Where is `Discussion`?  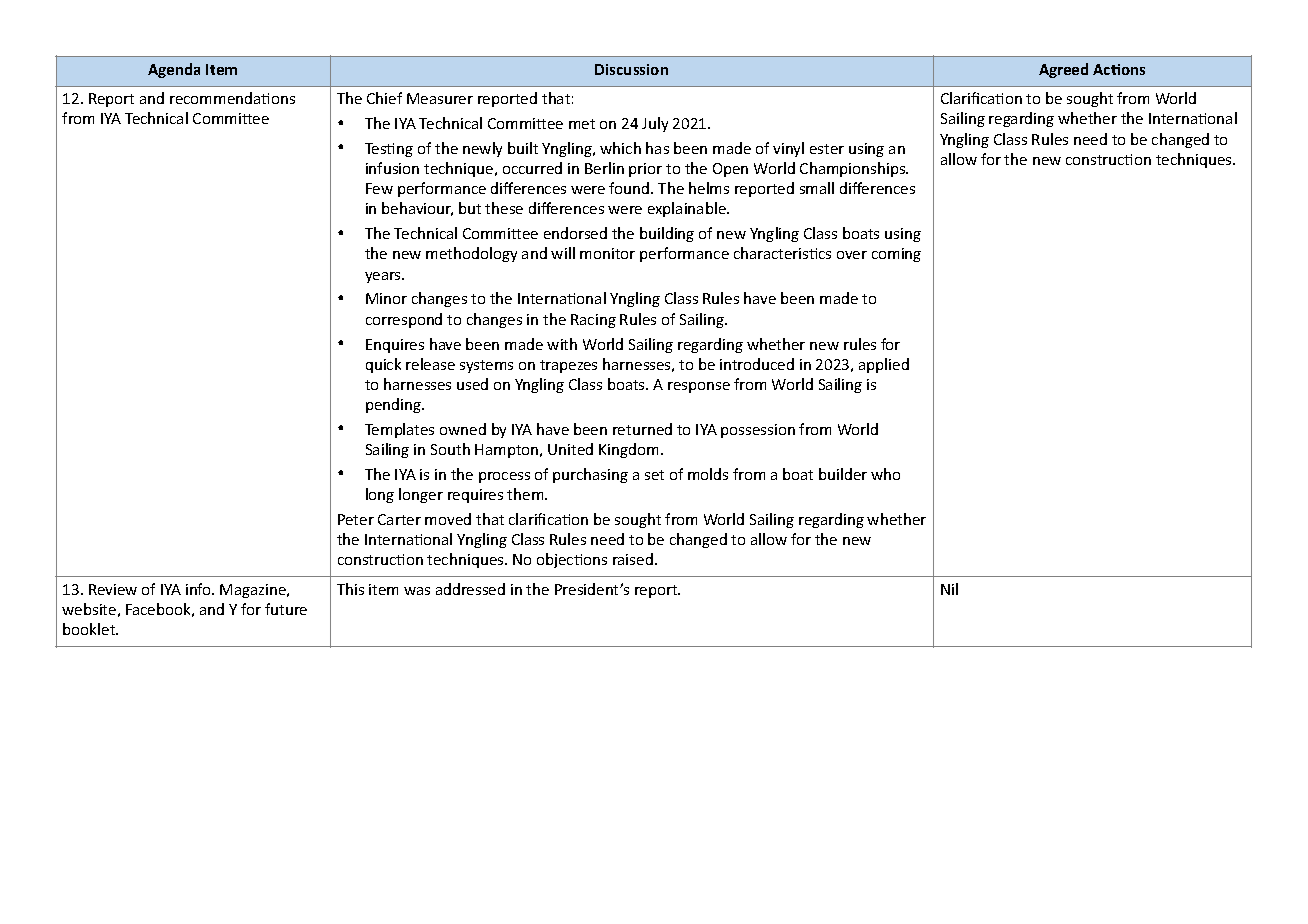 Discussion is located at coordinates (631, 69).
